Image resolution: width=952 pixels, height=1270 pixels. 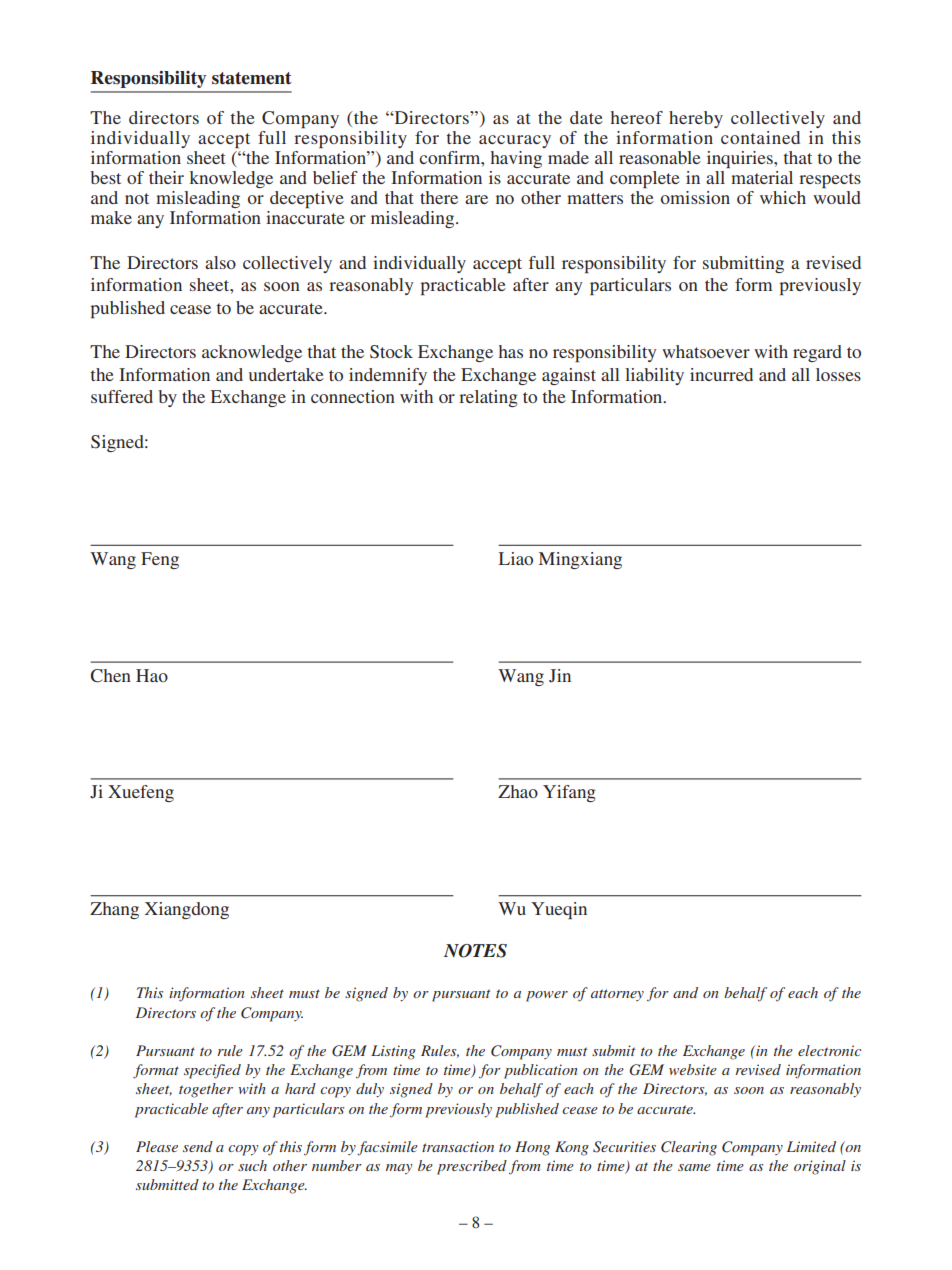 I want to click on Liao, so click(x=516, y=558).
